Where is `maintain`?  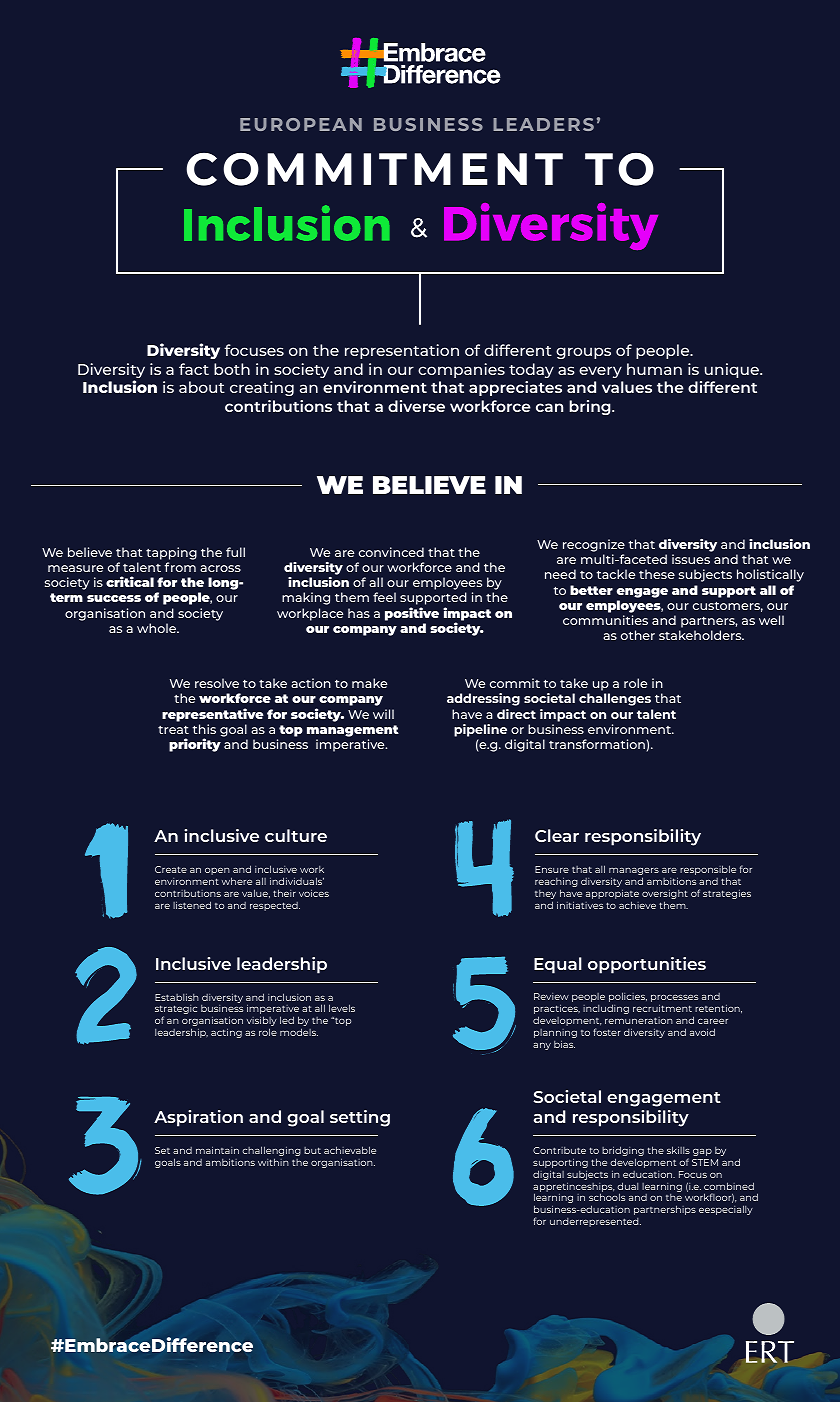
maintain is located at coordinates (217, 1150).
